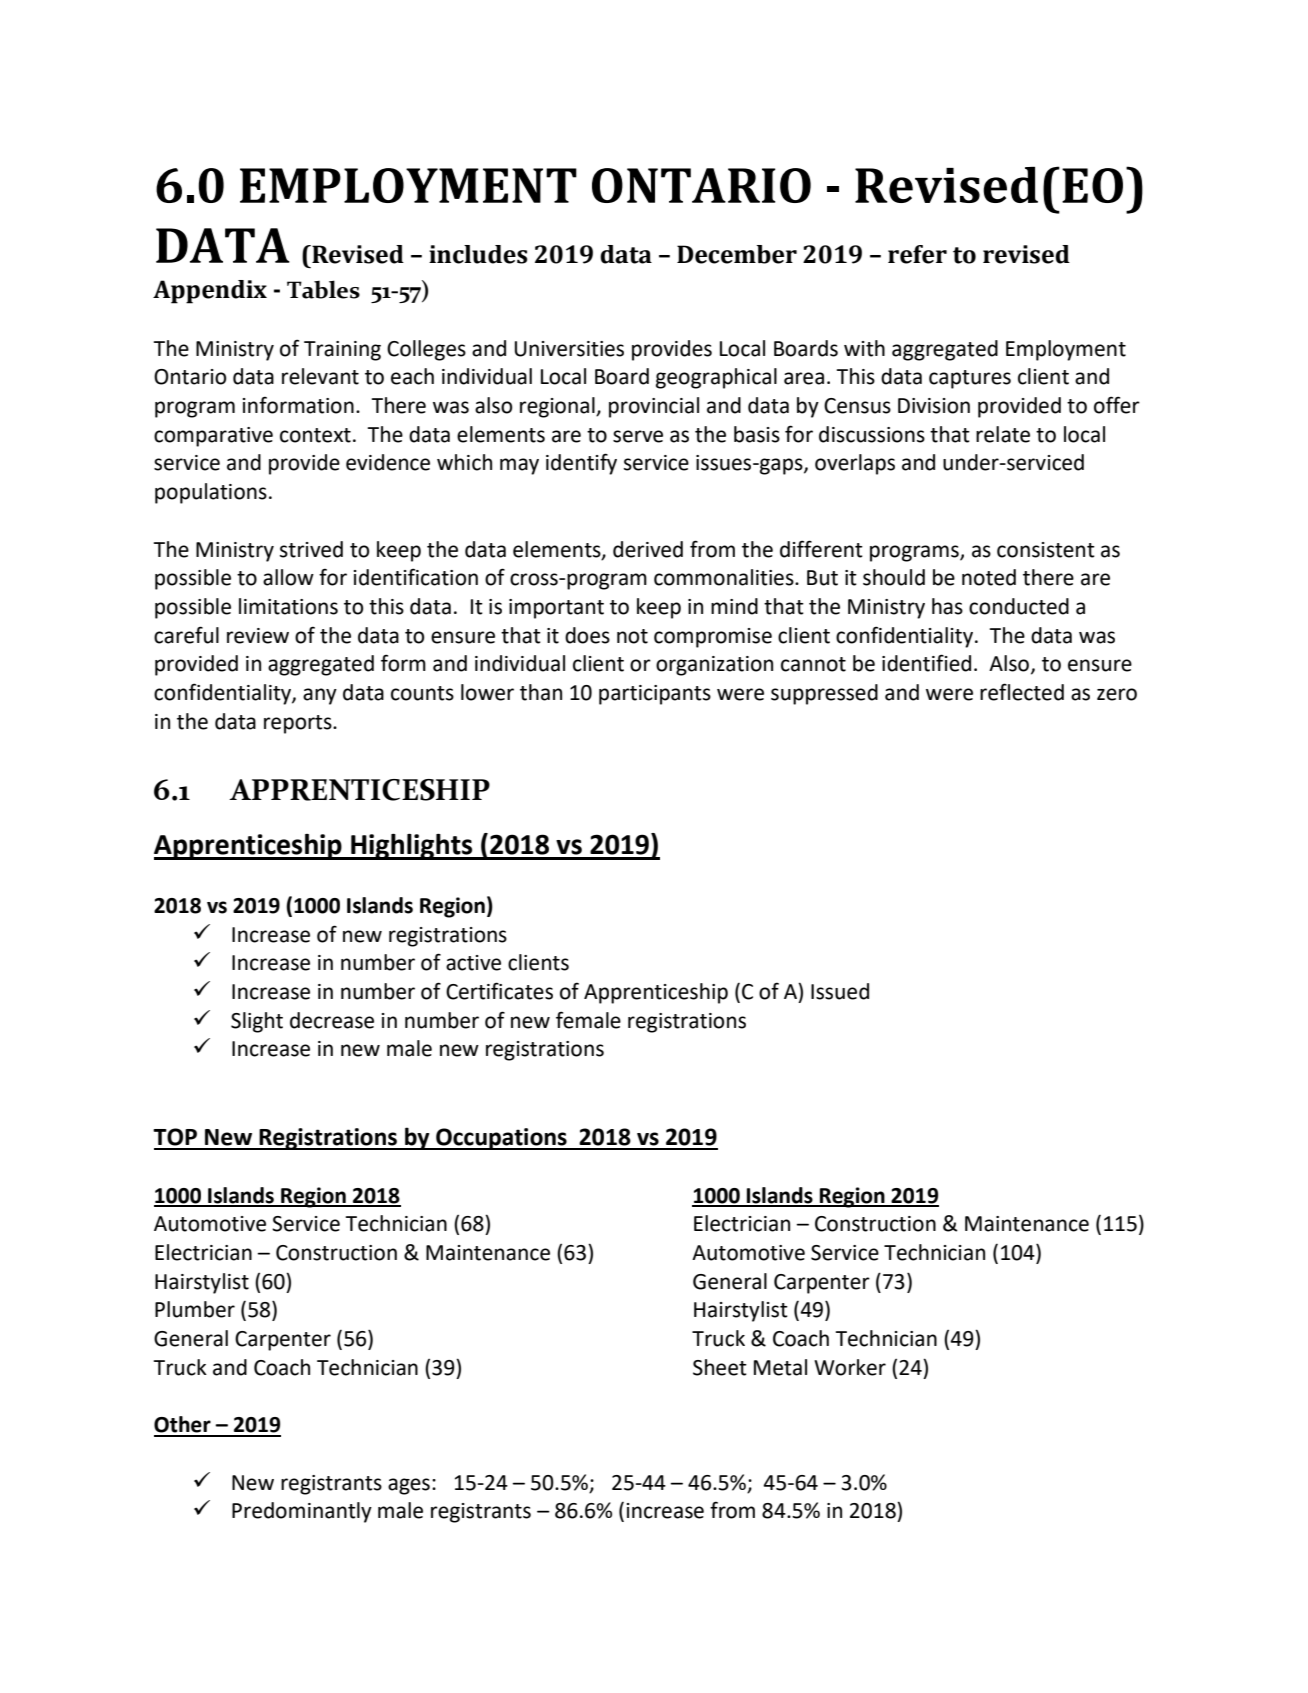 Image resolution: width=1308 pixels, height=1693 pixels. What do you see at coordinates (840, 991) in the image?
I see `Issued` at bounding box center [840, 991].
